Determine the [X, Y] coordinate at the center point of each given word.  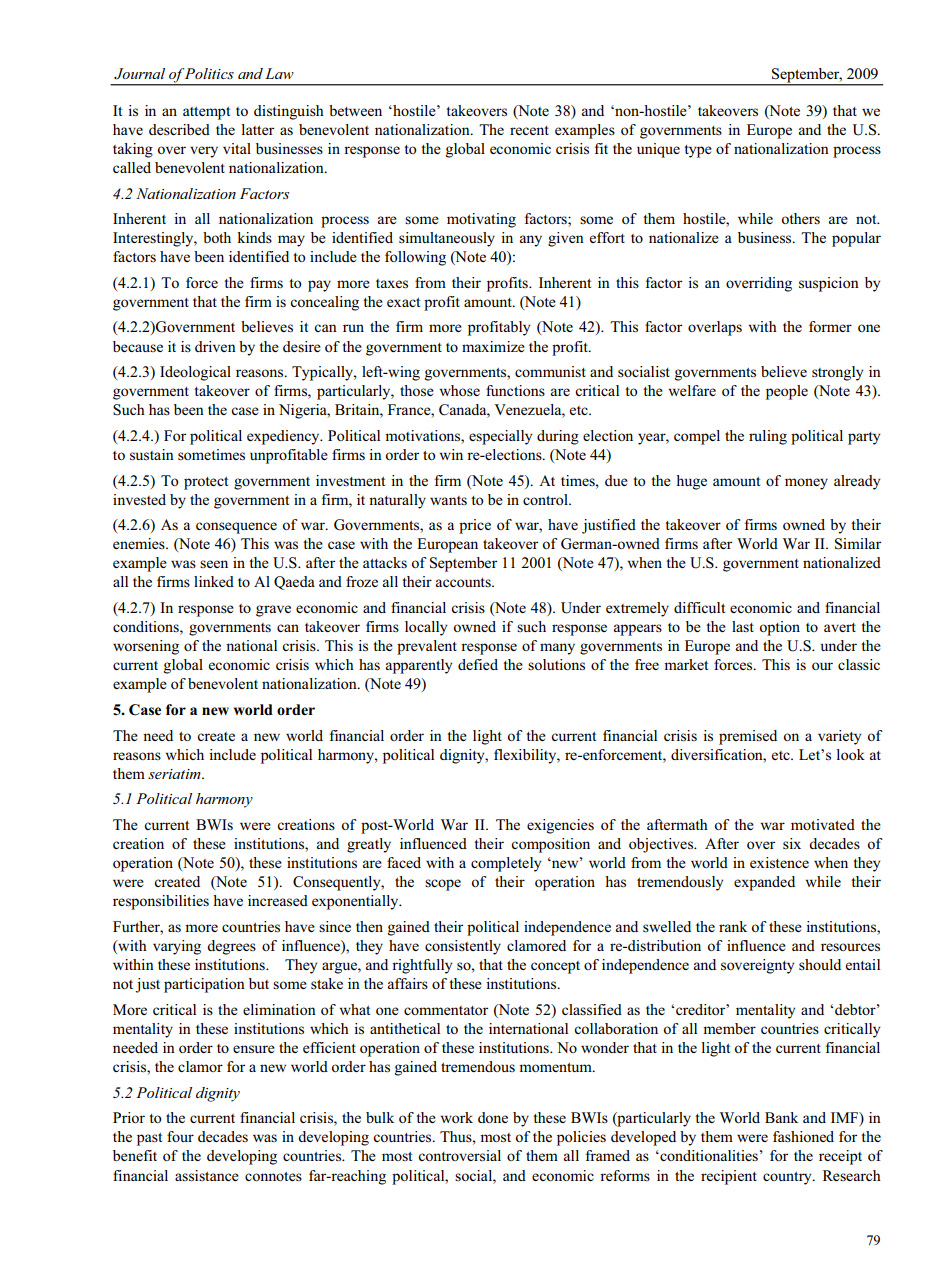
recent [529, 130]
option [779, 628]
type [698, 151]
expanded [764, 883]
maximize [493, 346]
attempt [206, 113]
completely [506, 864]
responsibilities [161, 902]
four [180, 1136]
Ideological [195, 373]
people [787, 392]
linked [214, 581]
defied [478, 664]
